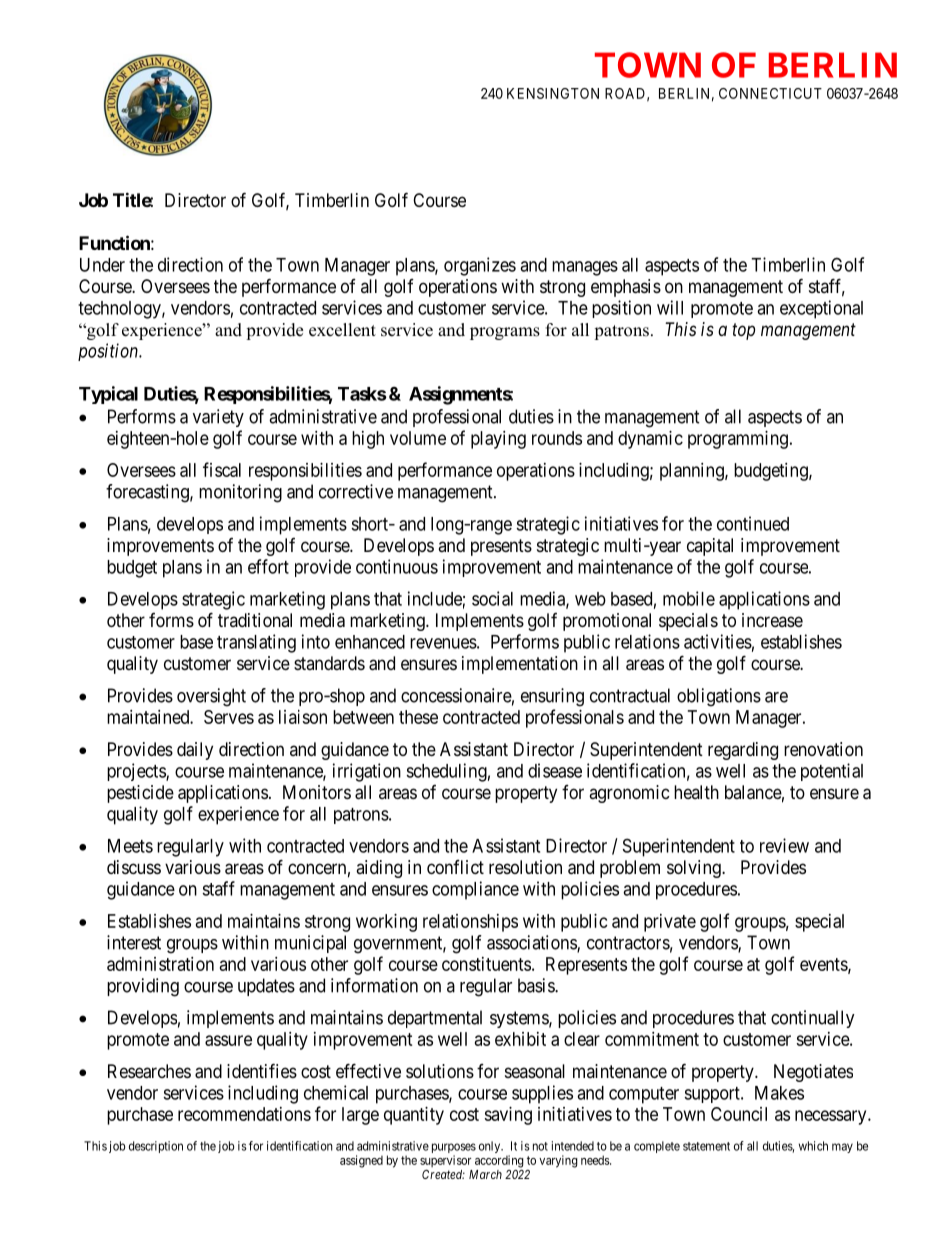 The image size is (952, 1233). Describe the element at coordinates (102, 265) in the screenshot. I see `Under` at that location.
